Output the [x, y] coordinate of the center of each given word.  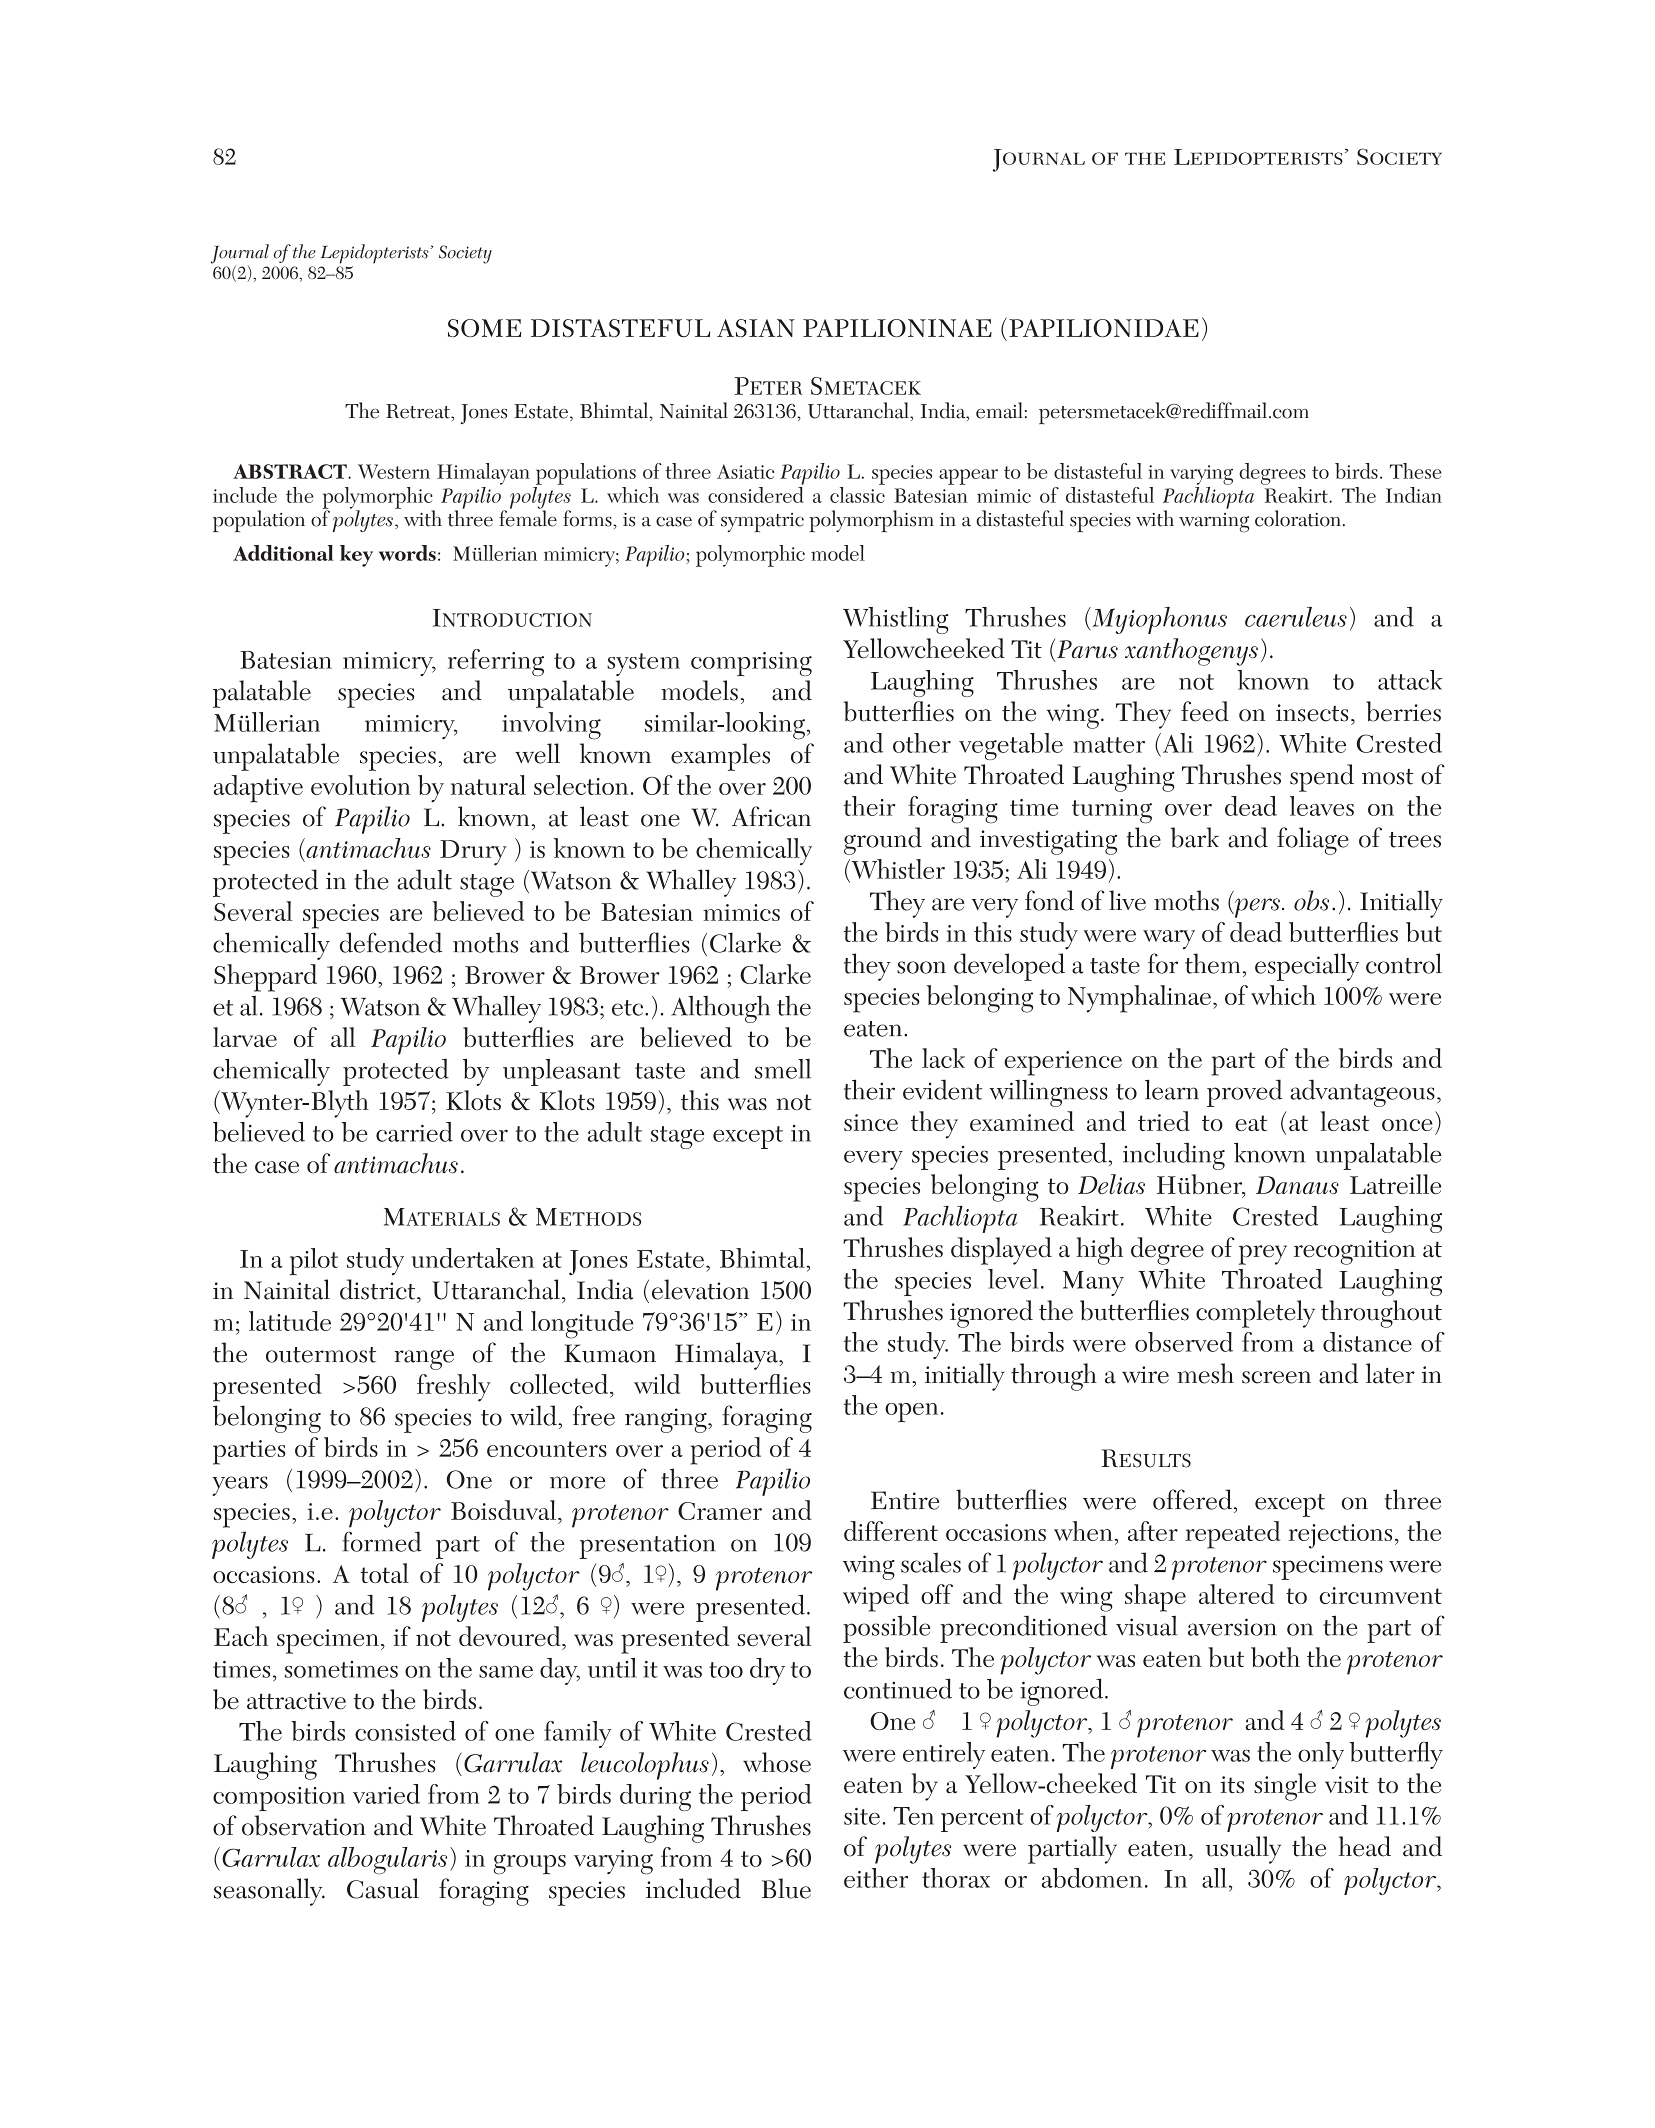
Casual [383, 1888]
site [862, 1816]
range [424, 1360]
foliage [1313, 841]
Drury [473, 853]
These [1416, 471]
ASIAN [756, 328]
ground [883, 841]
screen [1276, 1377]
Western [394, 471]
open [911, 1412]
